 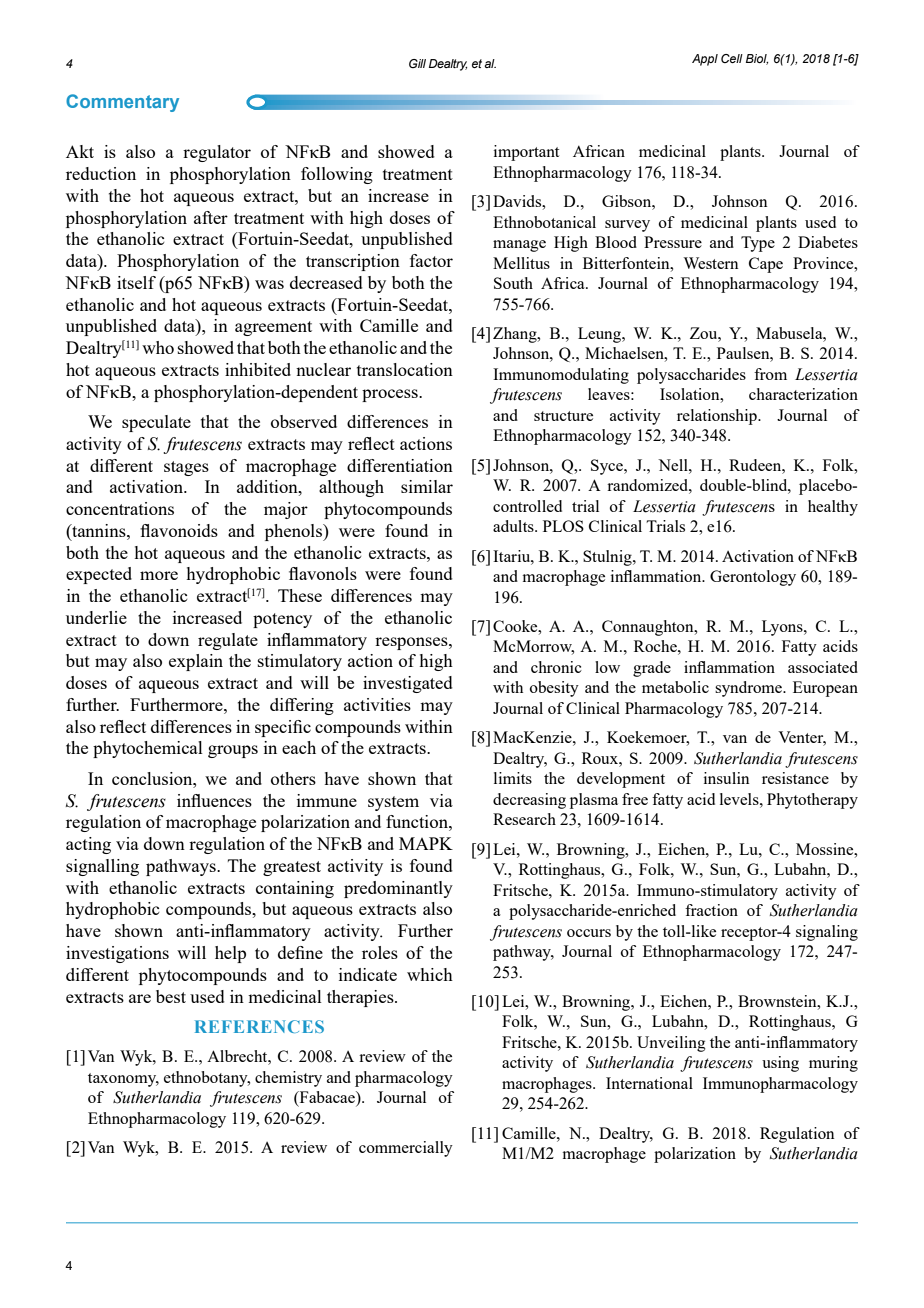 I want to click on phytochemical, so click(x=148, y=749).
